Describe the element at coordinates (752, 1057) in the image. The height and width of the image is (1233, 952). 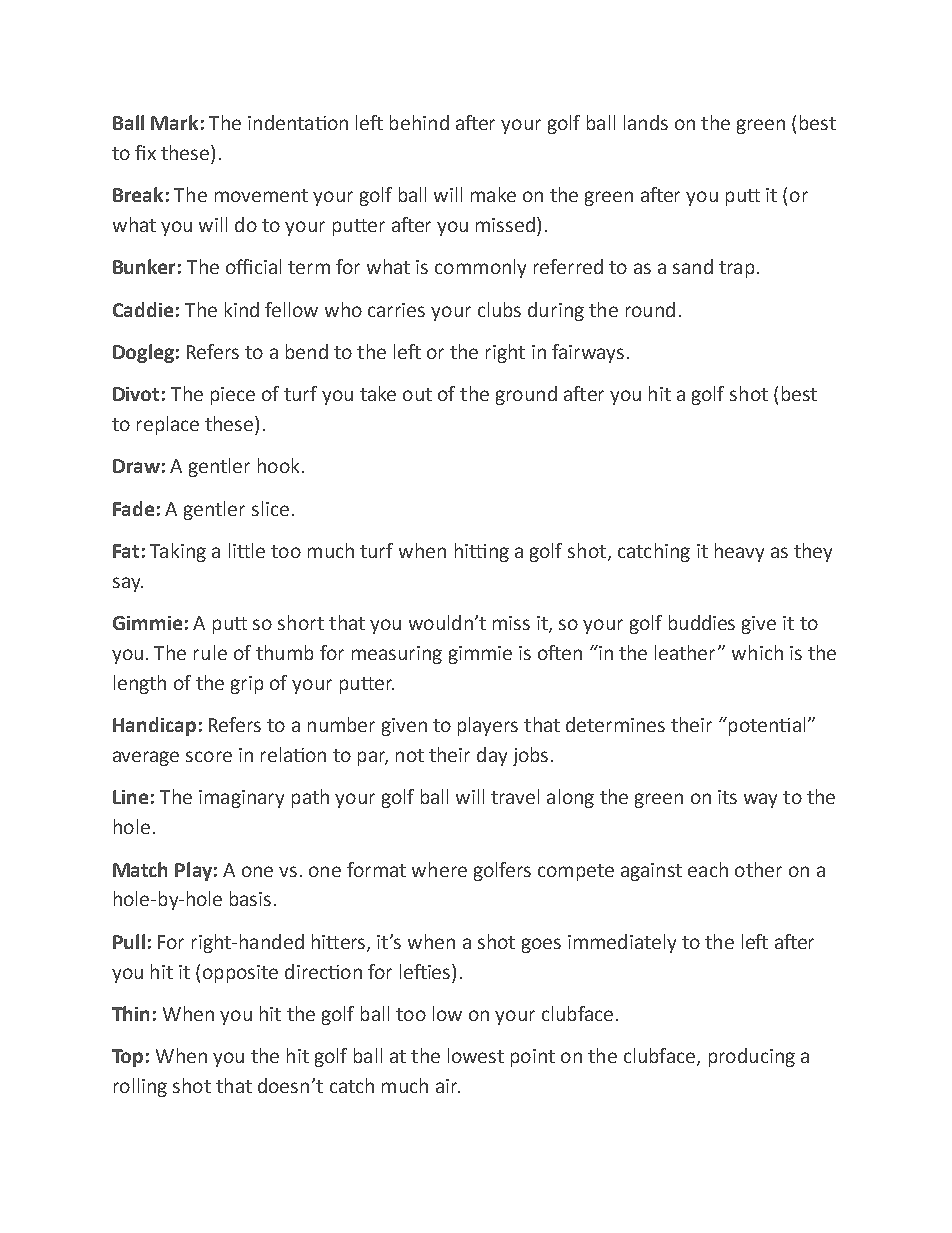
I see `producing` at that location.
